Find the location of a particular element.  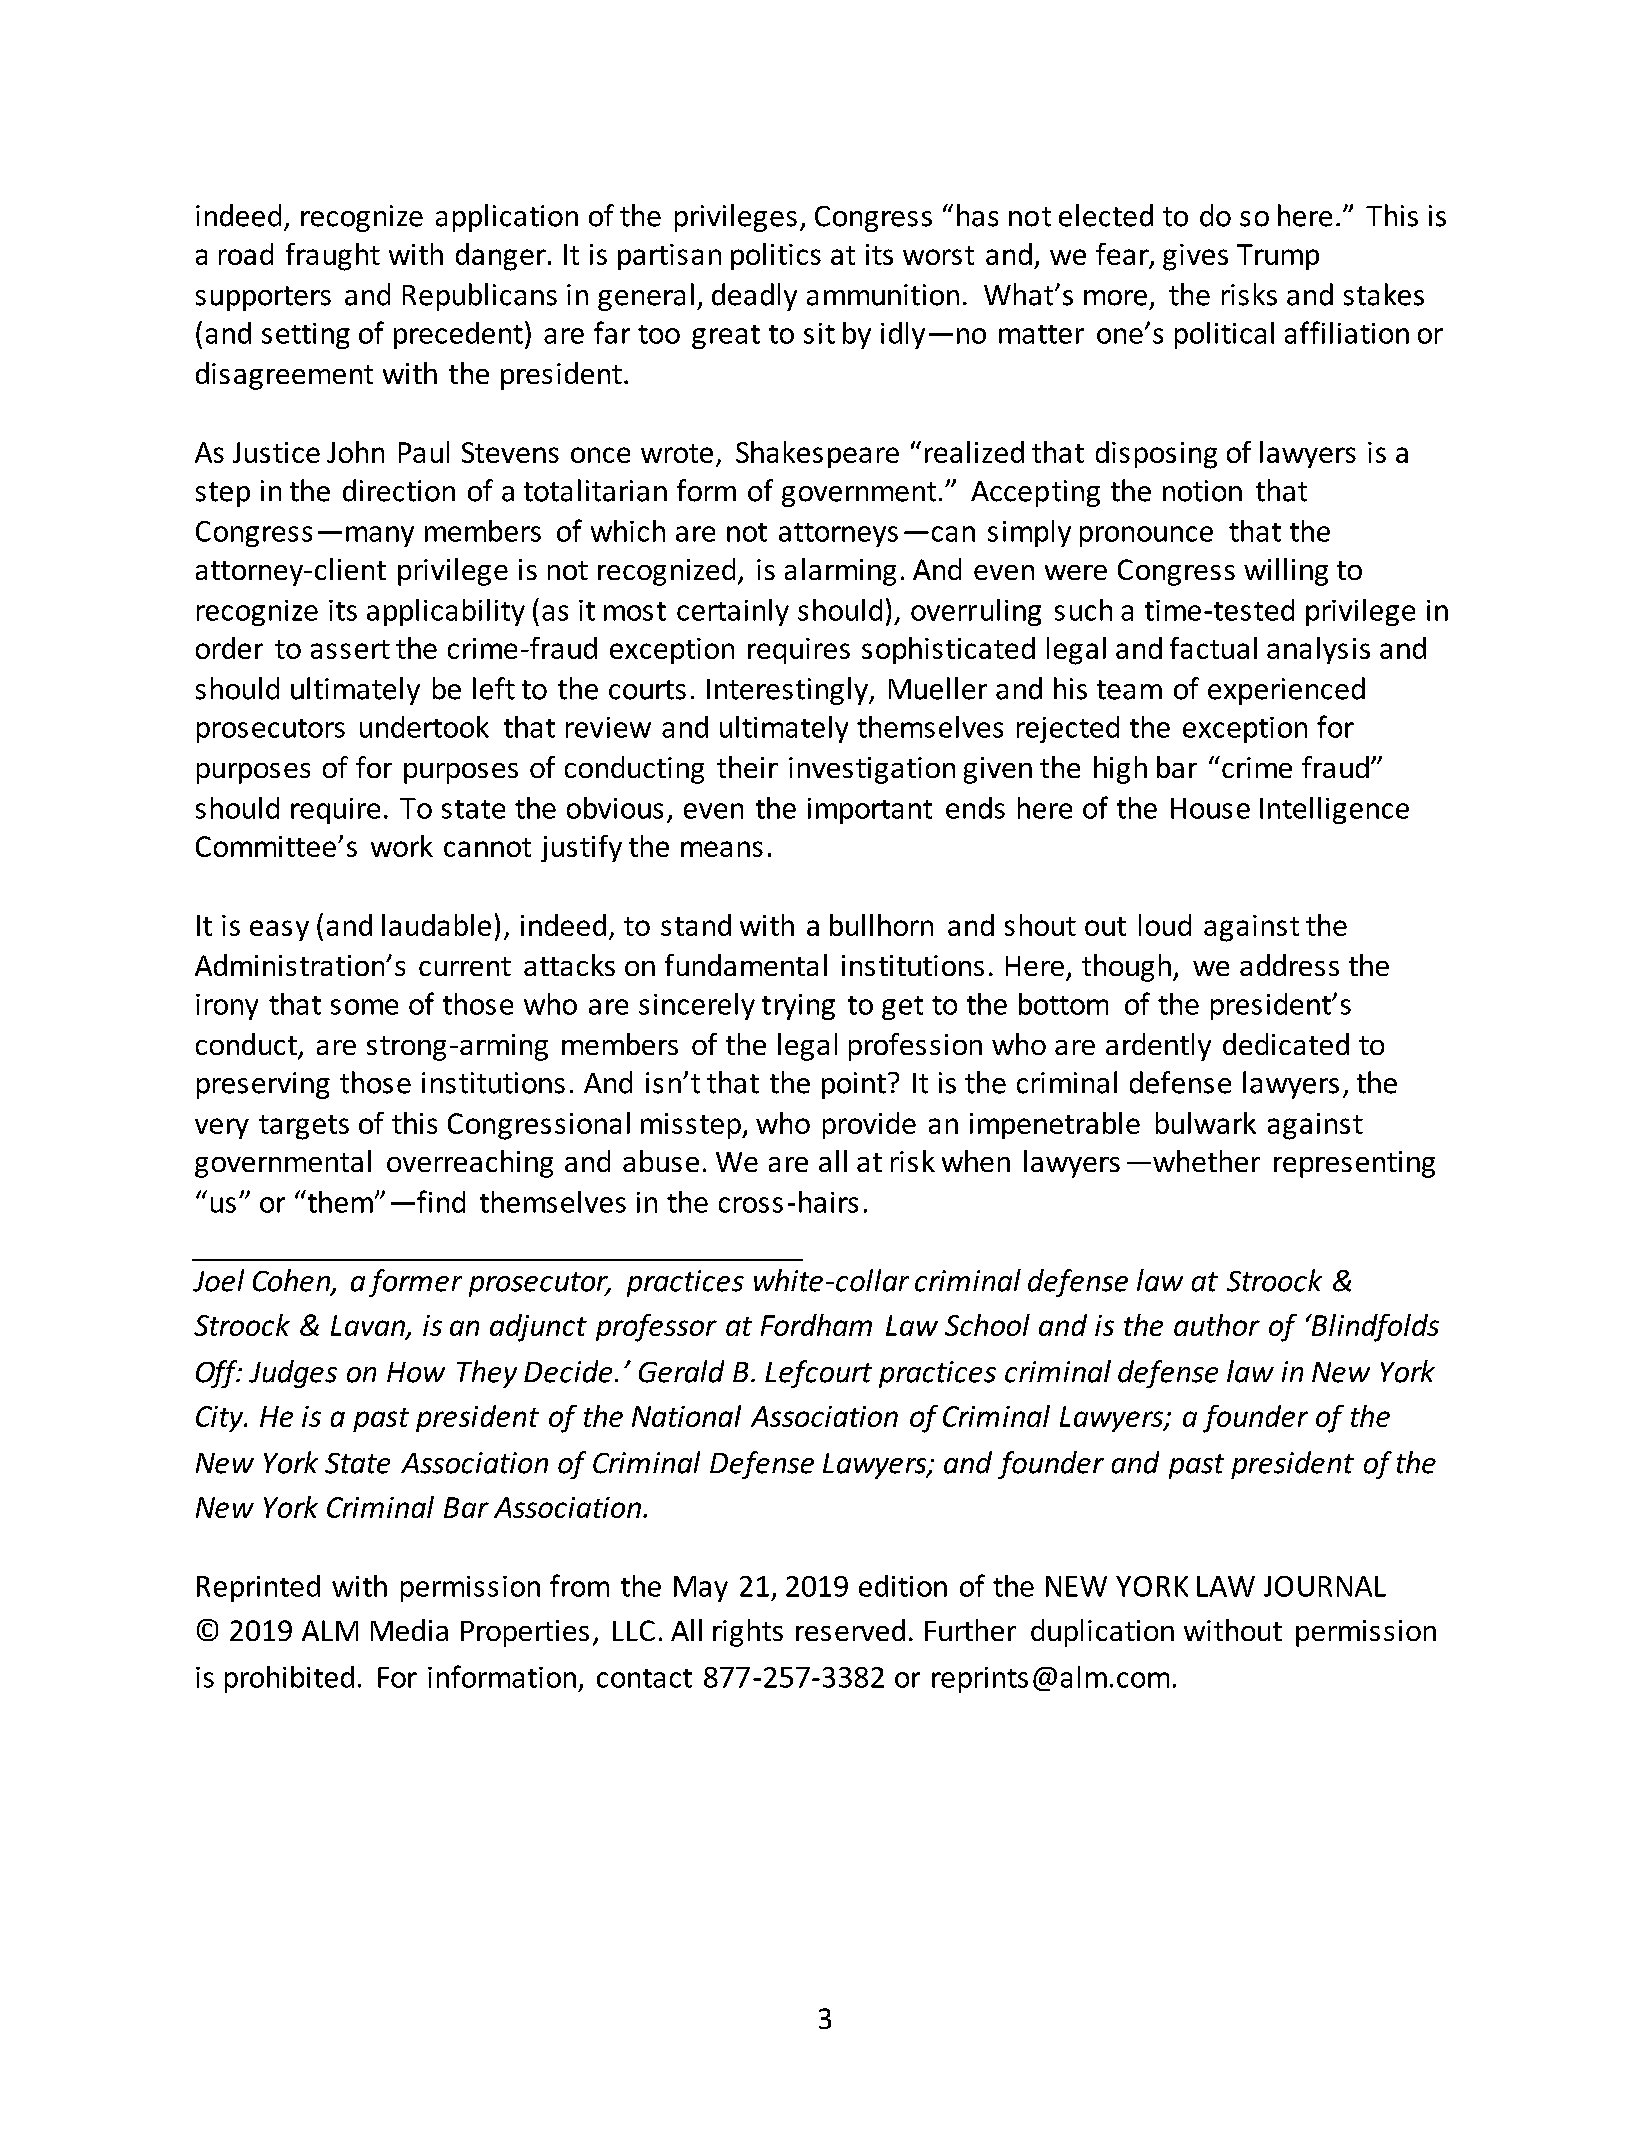

easy is located at coordinates (279, 930).
